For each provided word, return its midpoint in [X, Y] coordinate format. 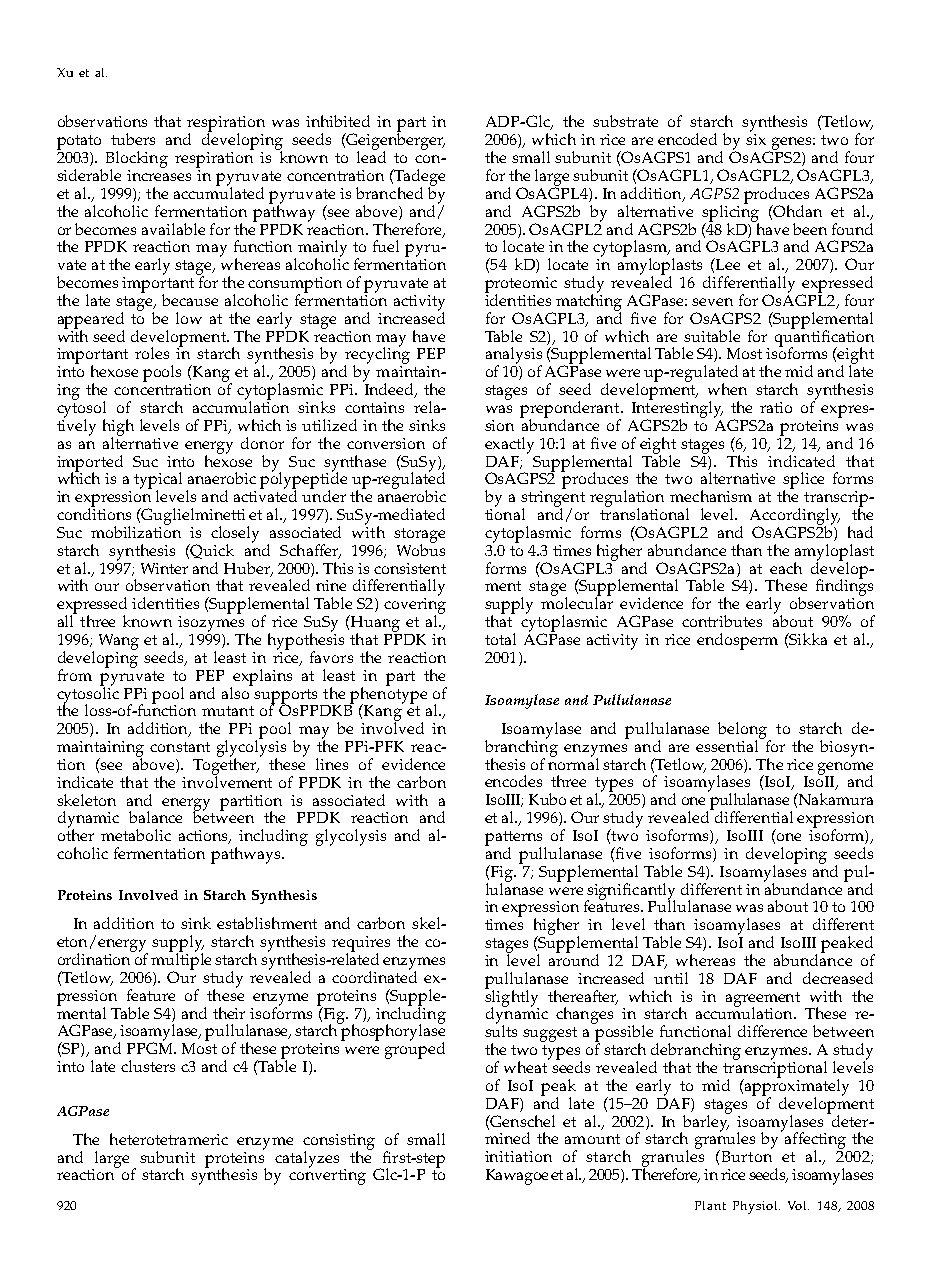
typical [158, 481]
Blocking [137, 160]
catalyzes [307, 1159]
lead [371, 156]
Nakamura [835, 799]
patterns [515, 839]
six [756, 139]
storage [419, 536]
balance [155, 817]
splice [803, 481]
